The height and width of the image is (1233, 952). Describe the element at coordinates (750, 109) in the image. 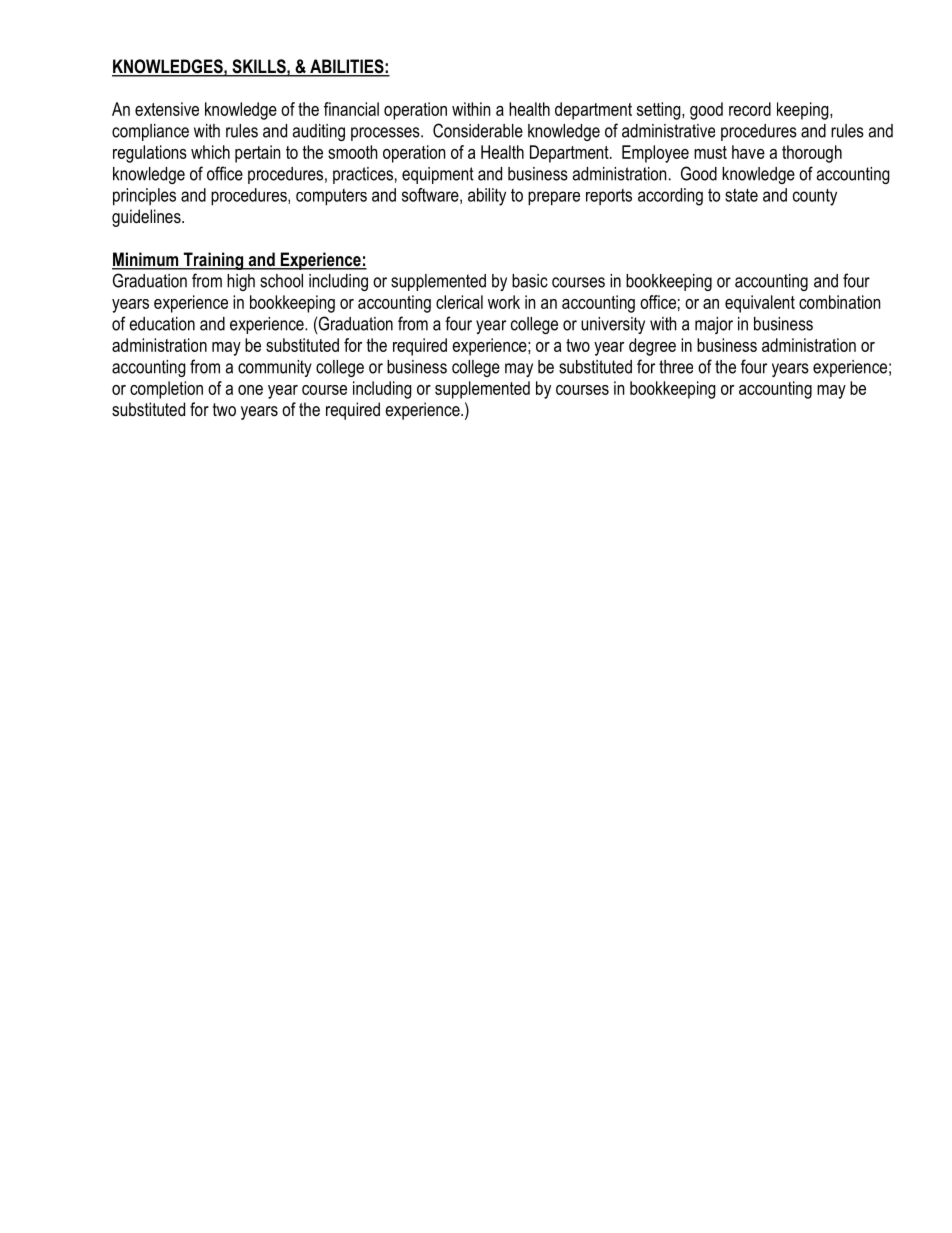

I see `record` at that location.
